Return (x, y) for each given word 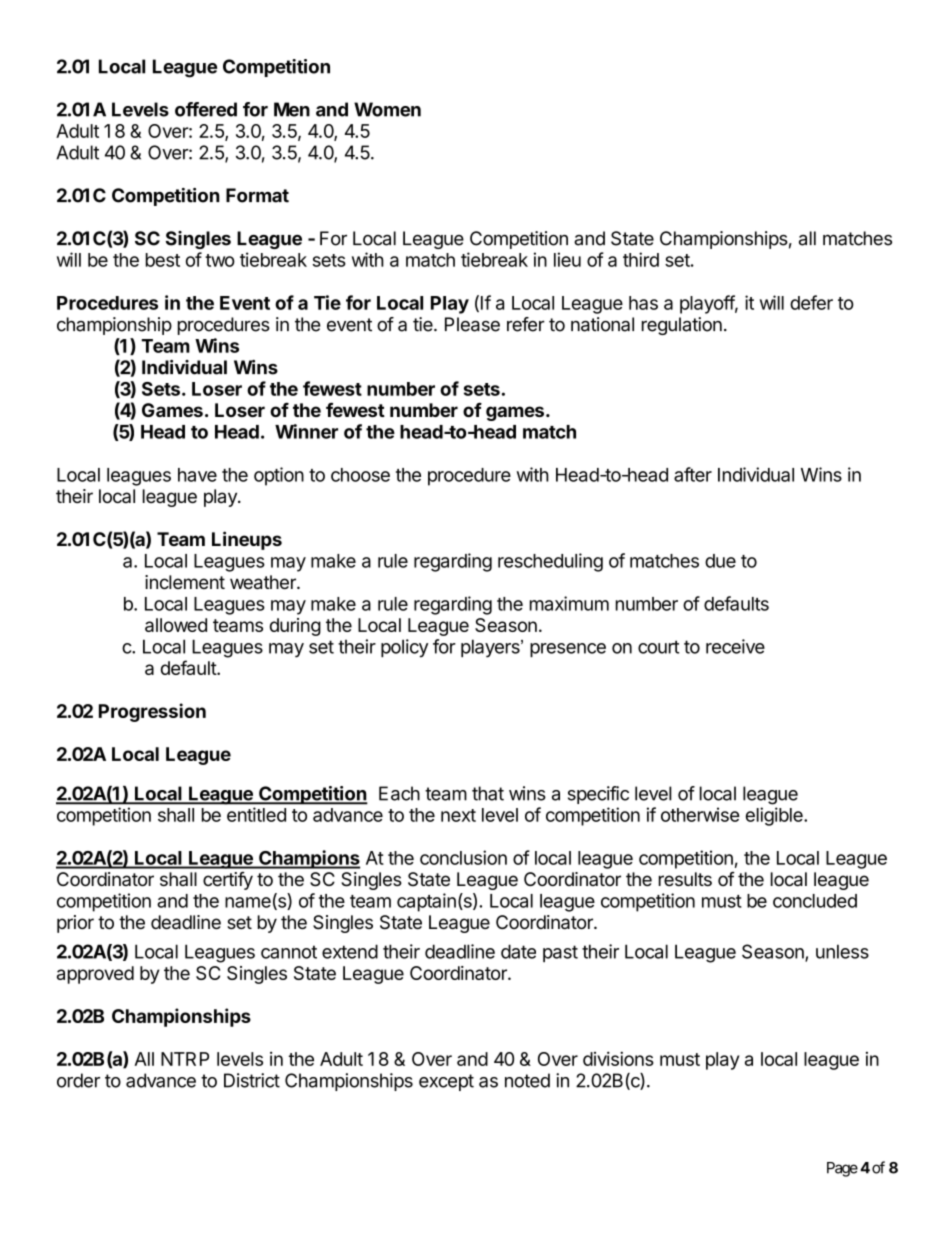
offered (206, 109)
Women (387, 109)
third (641, 259)
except (446, 1082)
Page (842, 1169)
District (252, 1080)
